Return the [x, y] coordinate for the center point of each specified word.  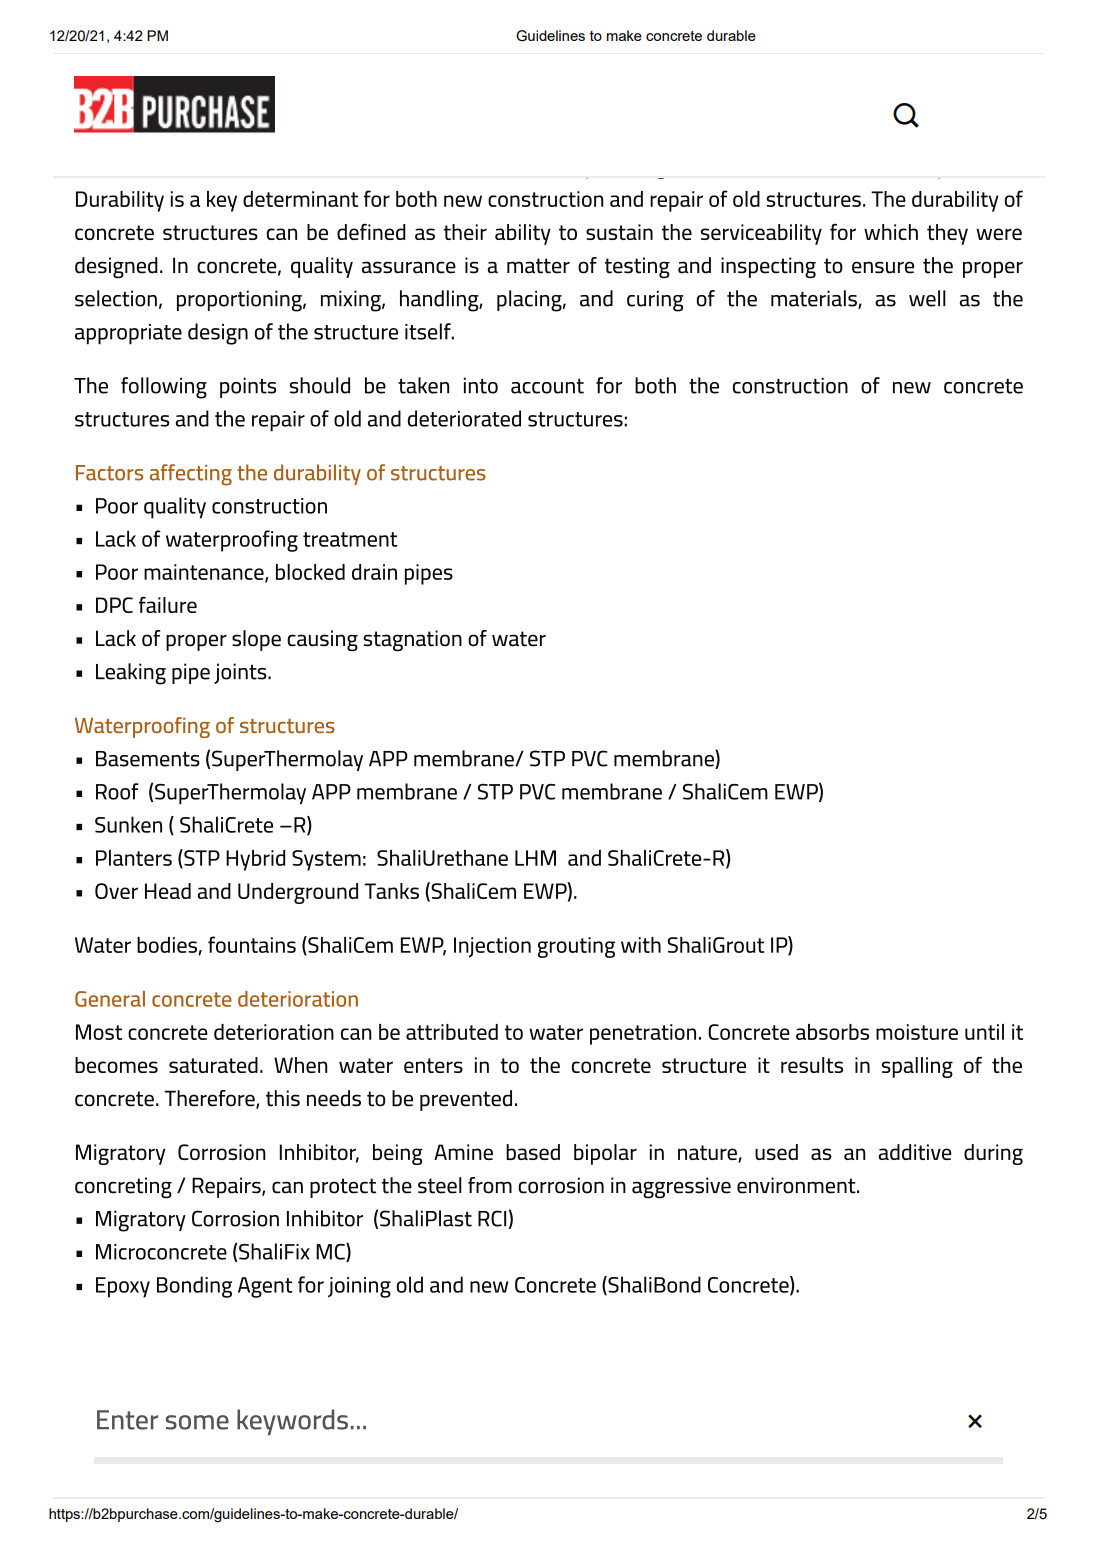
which [891, 232]
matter [538, 266]
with [641, 945]
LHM [535, 858]
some [197, 1422]
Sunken [128, 824]
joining [359, 1287]
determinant [300, 199]
